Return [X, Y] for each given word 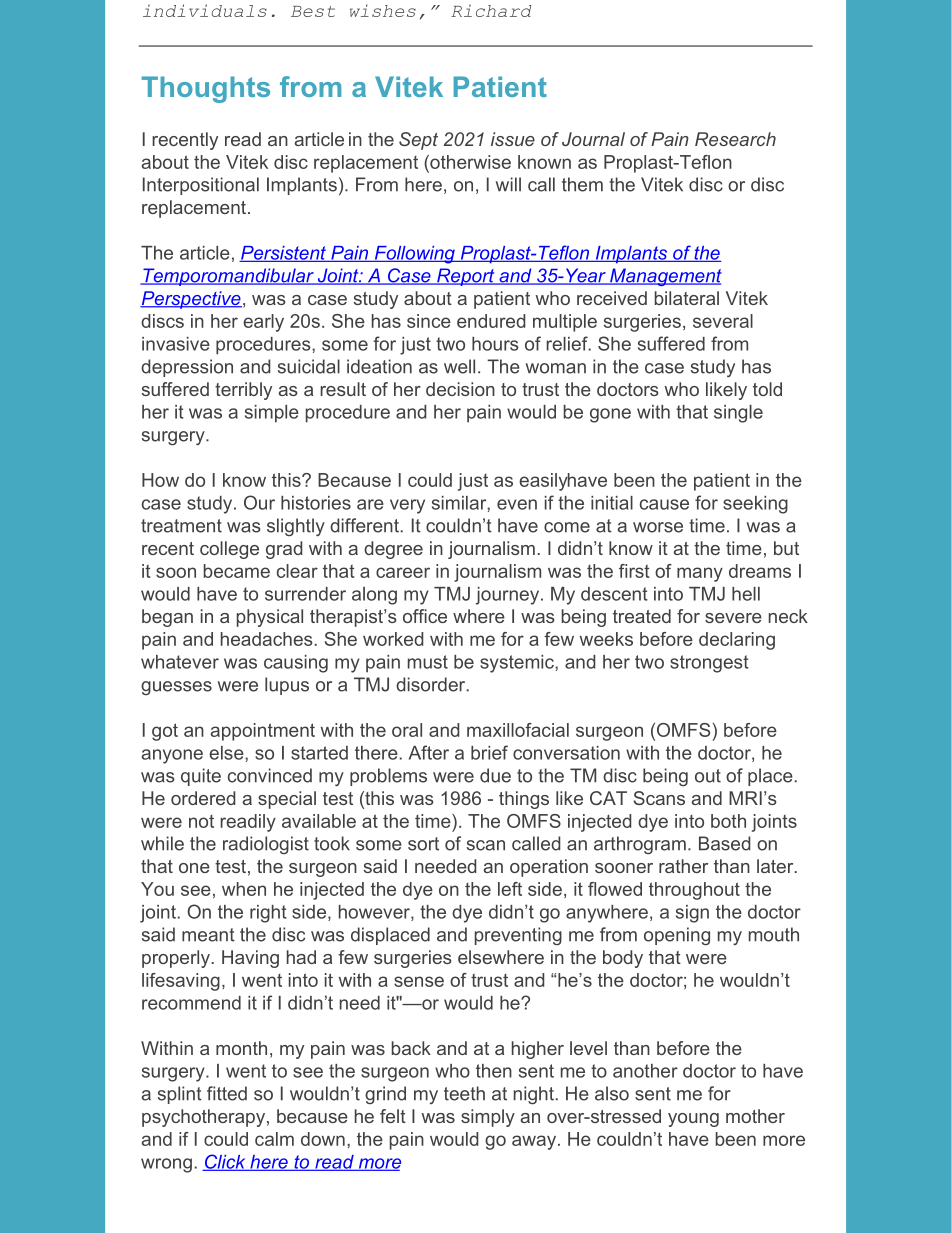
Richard [491, 11]
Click [225, 1162]
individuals [205, 10]
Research [735, 139]
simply [488, 1118]
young [693, 1120]
